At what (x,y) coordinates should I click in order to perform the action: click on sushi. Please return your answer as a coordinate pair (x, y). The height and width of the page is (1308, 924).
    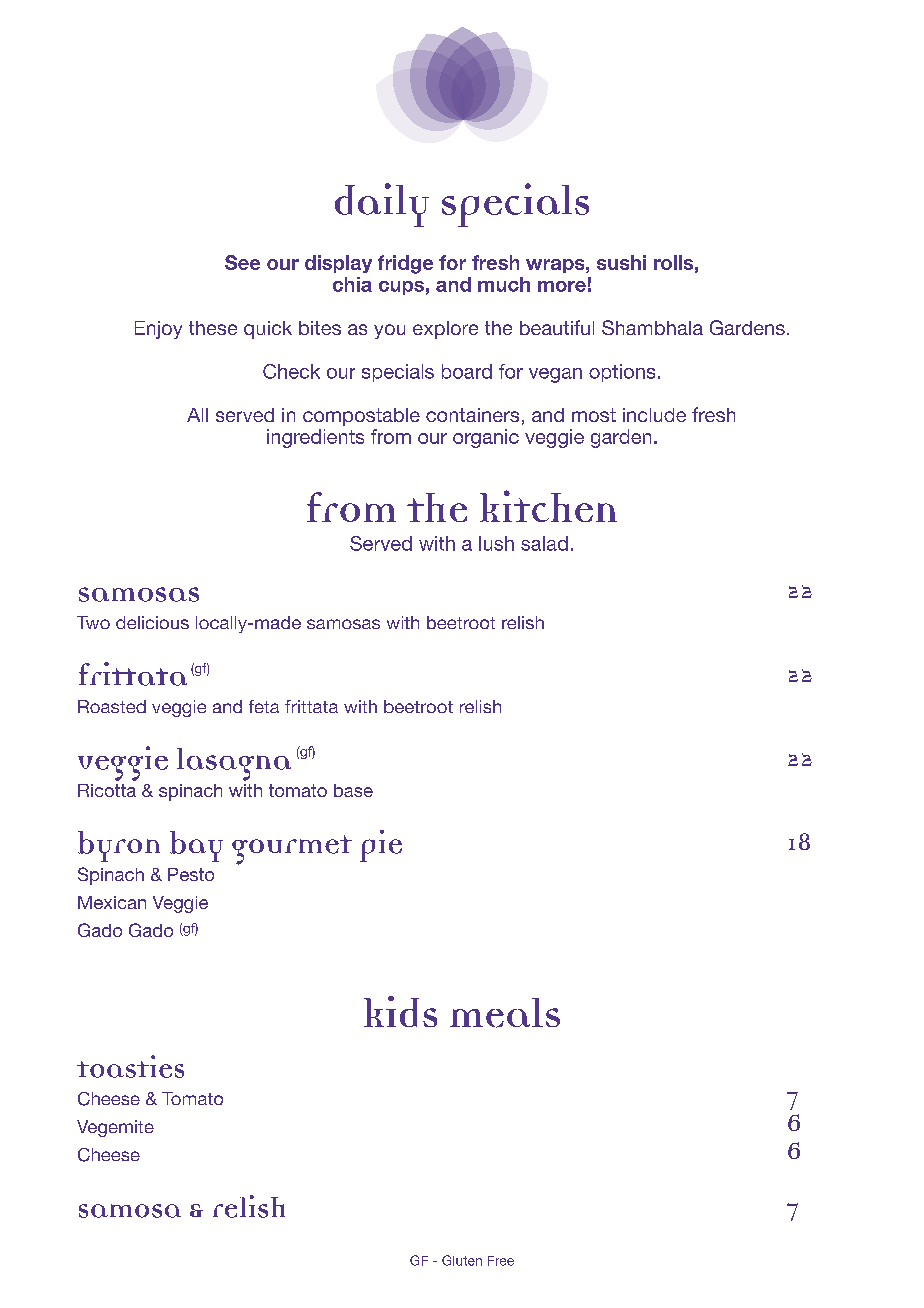
    Looking at the image, I should click on (621, 262).
